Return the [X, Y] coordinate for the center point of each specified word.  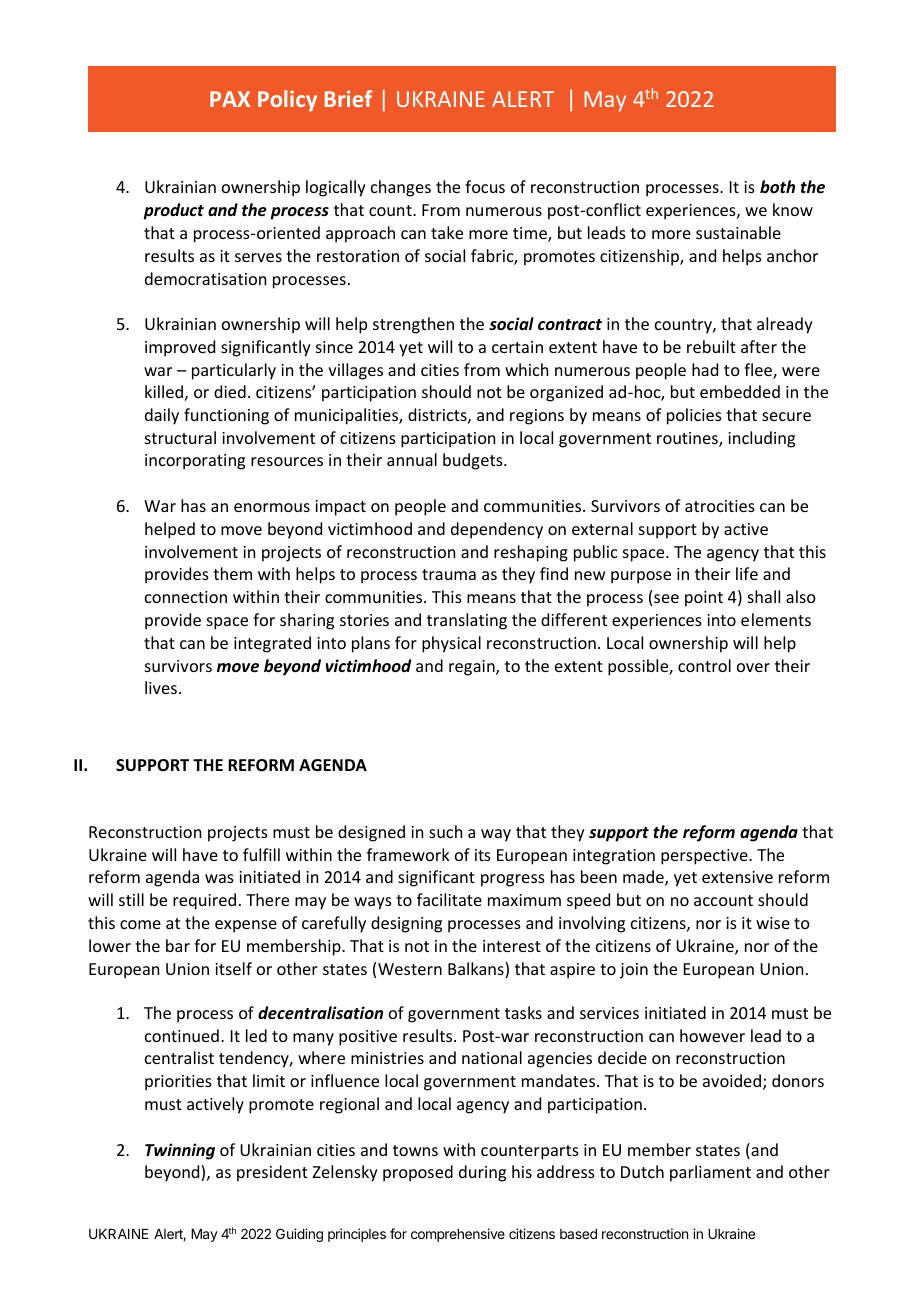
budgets [474, 461]
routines [688, 439]
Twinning [180, 1151]
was [219, 878]
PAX [230, 99]
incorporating [195, 462]
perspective [705, 857]
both [777, 186]
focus [485, 186]
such [445, 831]
